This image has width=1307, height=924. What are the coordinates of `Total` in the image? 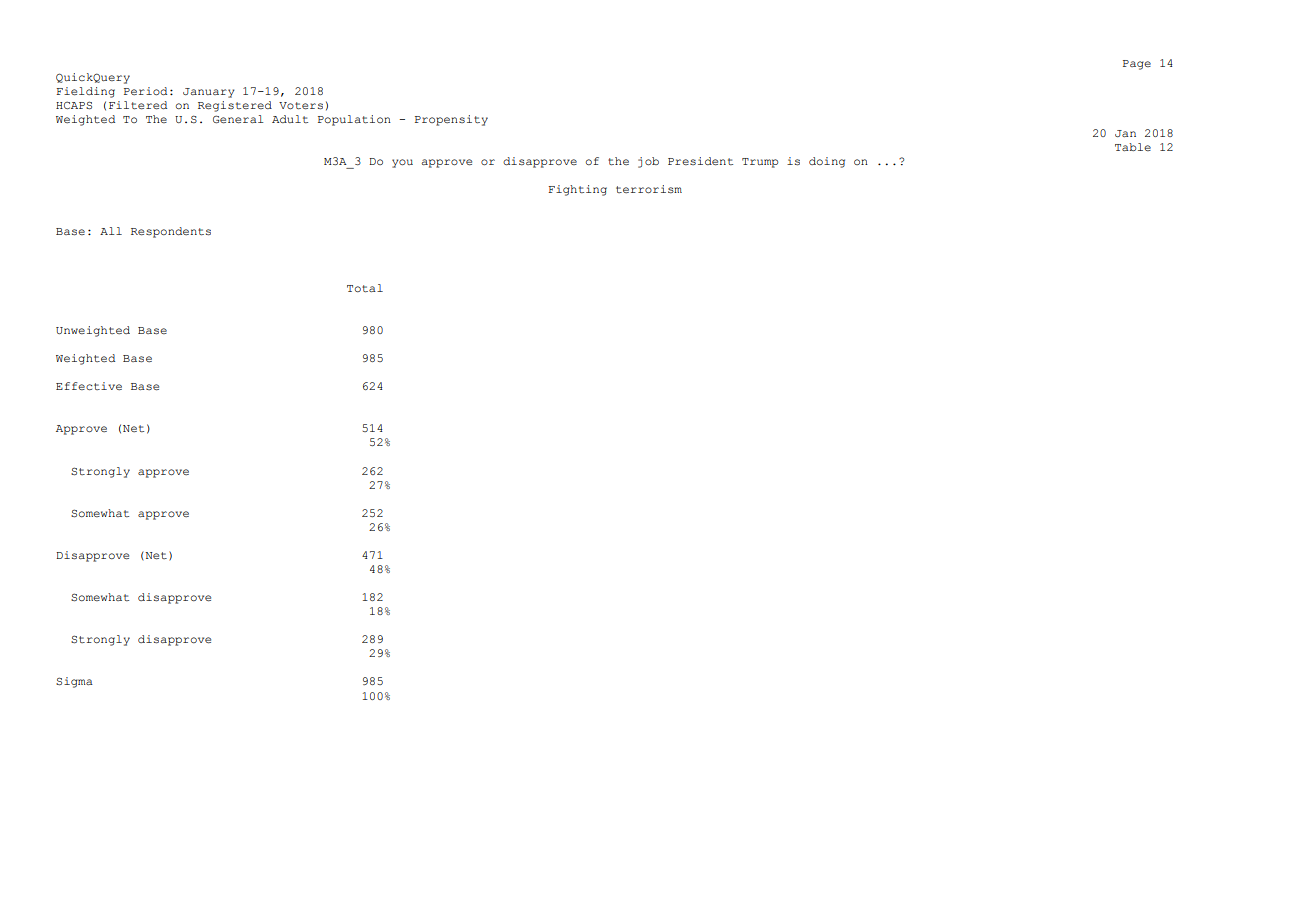 It's located at (365, 288).
